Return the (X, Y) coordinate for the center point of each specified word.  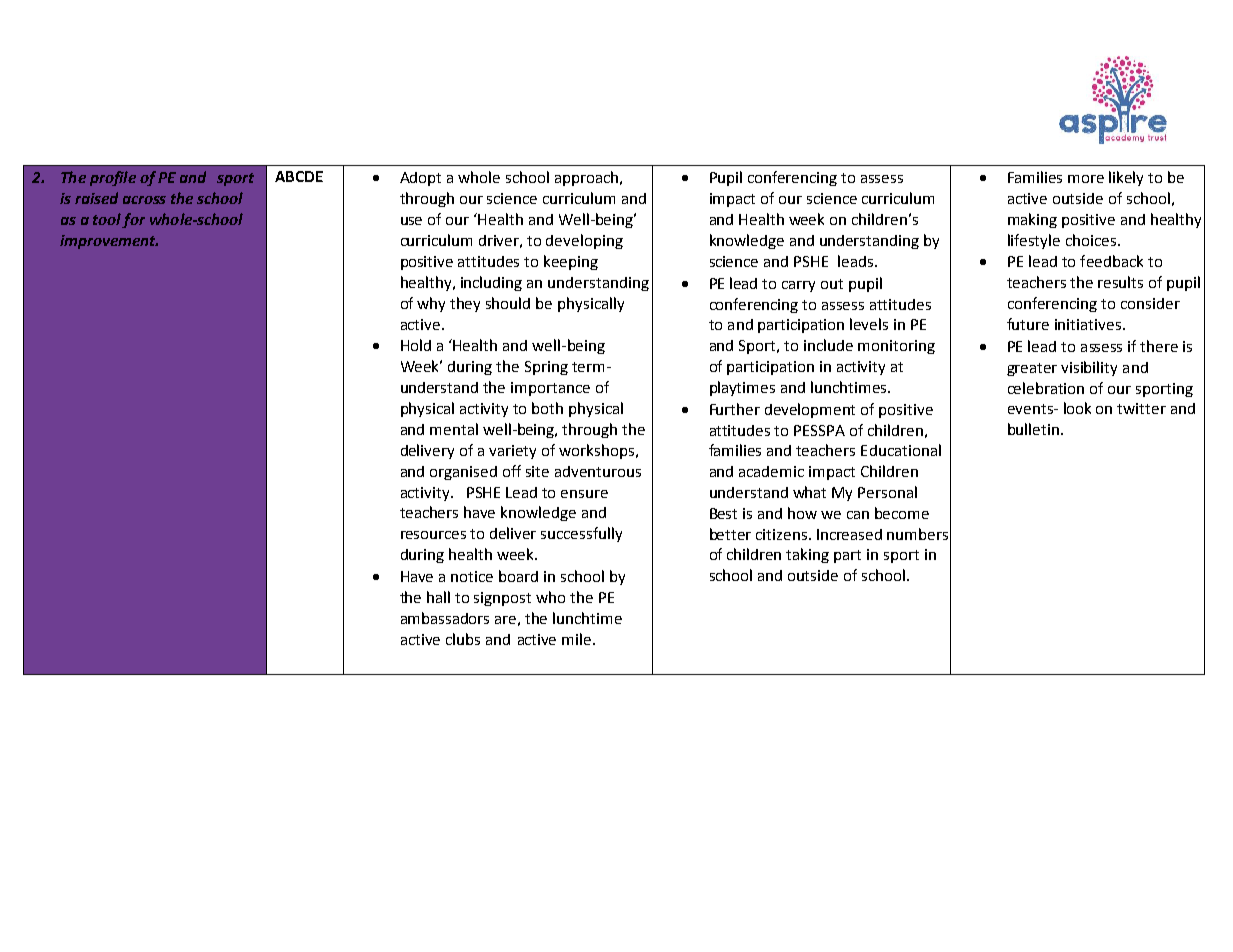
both (547, 408)
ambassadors (445, 618)
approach (588, 178)
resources (433, 535)
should (508, 303)
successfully (581, 534)
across (144, 200)
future (1028, 324)
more (1086, 179)
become (902, 513)
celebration (1046, 388)
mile (576, 639)
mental (454, 429)
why (431, 304)
